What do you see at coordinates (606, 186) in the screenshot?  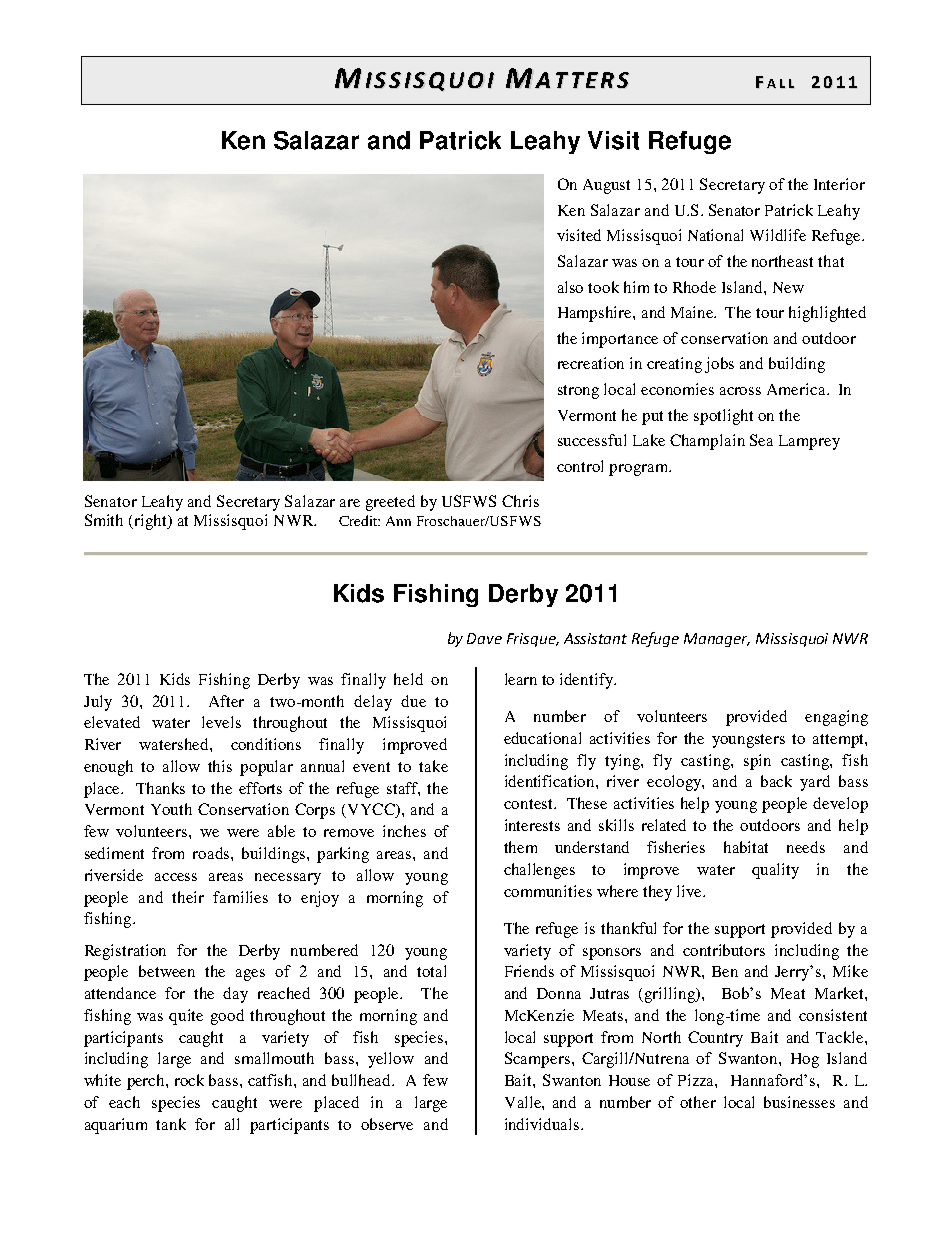 I see `August` at bounding box center [606, 186].
